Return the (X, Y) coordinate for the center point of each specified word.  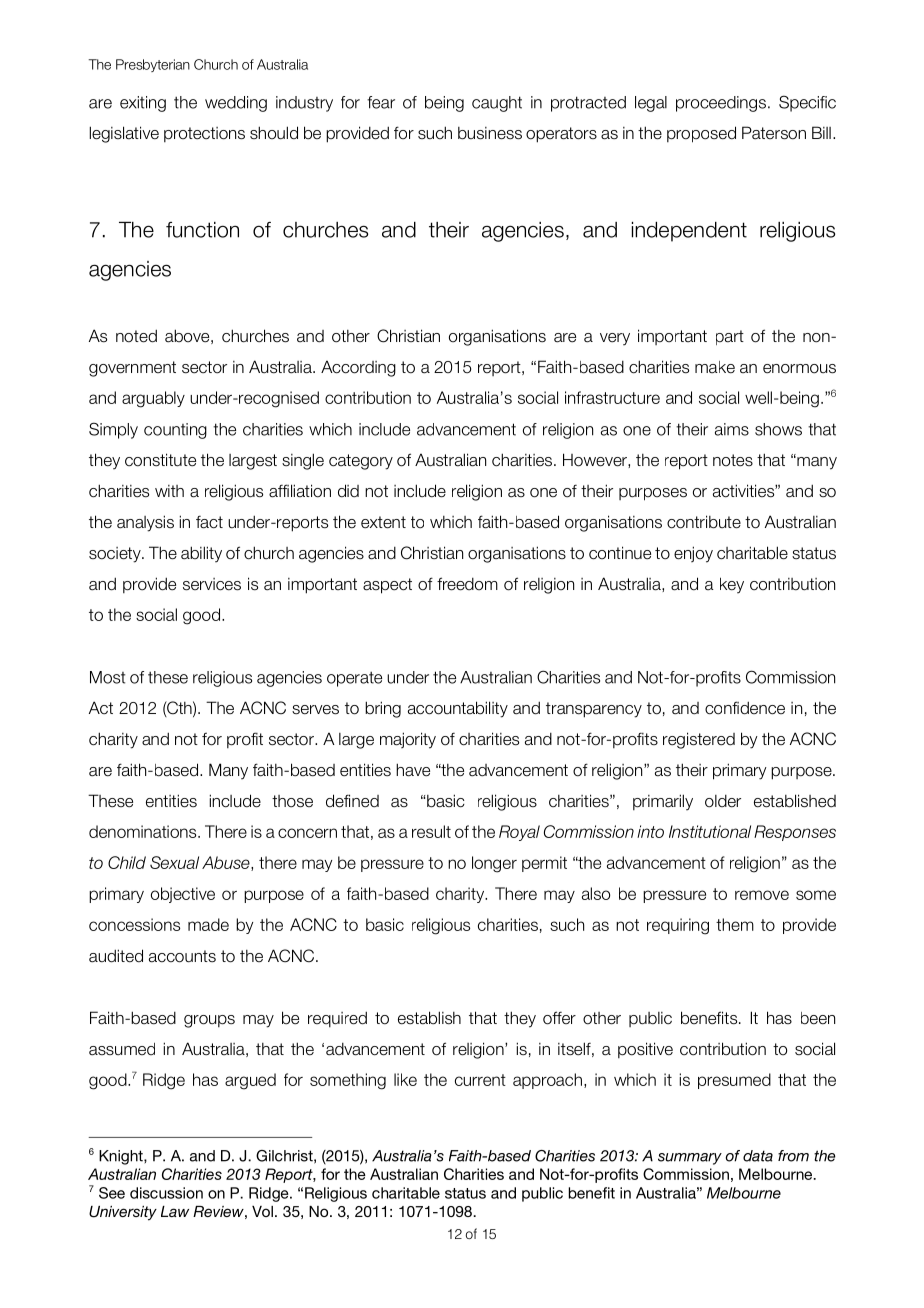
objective (183, 895)
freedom (467, 584)
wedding (236, 104)
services (212, 584)
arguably (153, 399)
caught (497, 104)
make (715, 367)
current (480, 1080)
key (732, 585)
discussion (166, 1193)
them (735, 924)
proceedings (721, 104)
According (358, 369)
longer (494, 864)
